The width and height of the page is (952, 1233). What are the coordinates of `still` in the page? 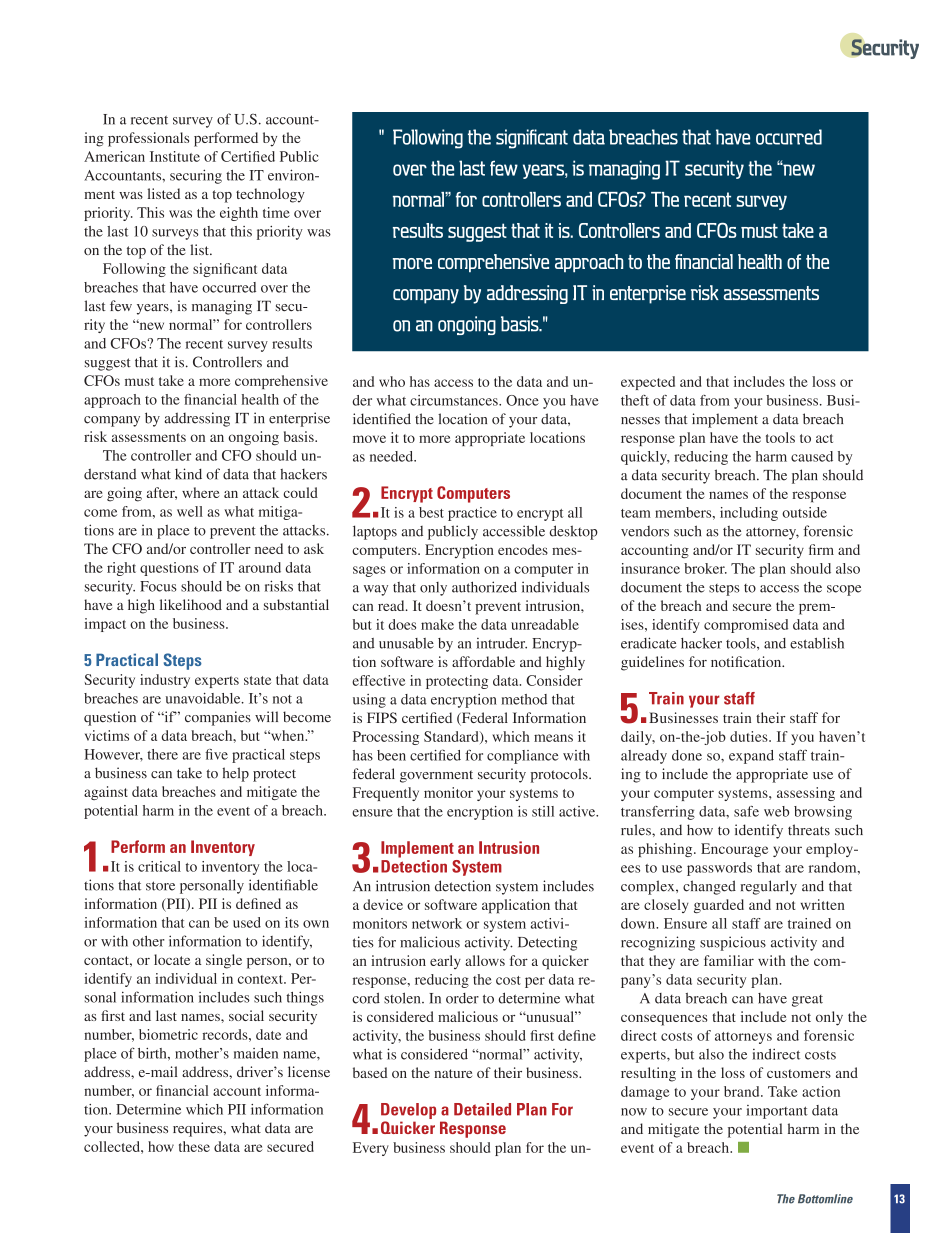 It's located at (543, 811).
